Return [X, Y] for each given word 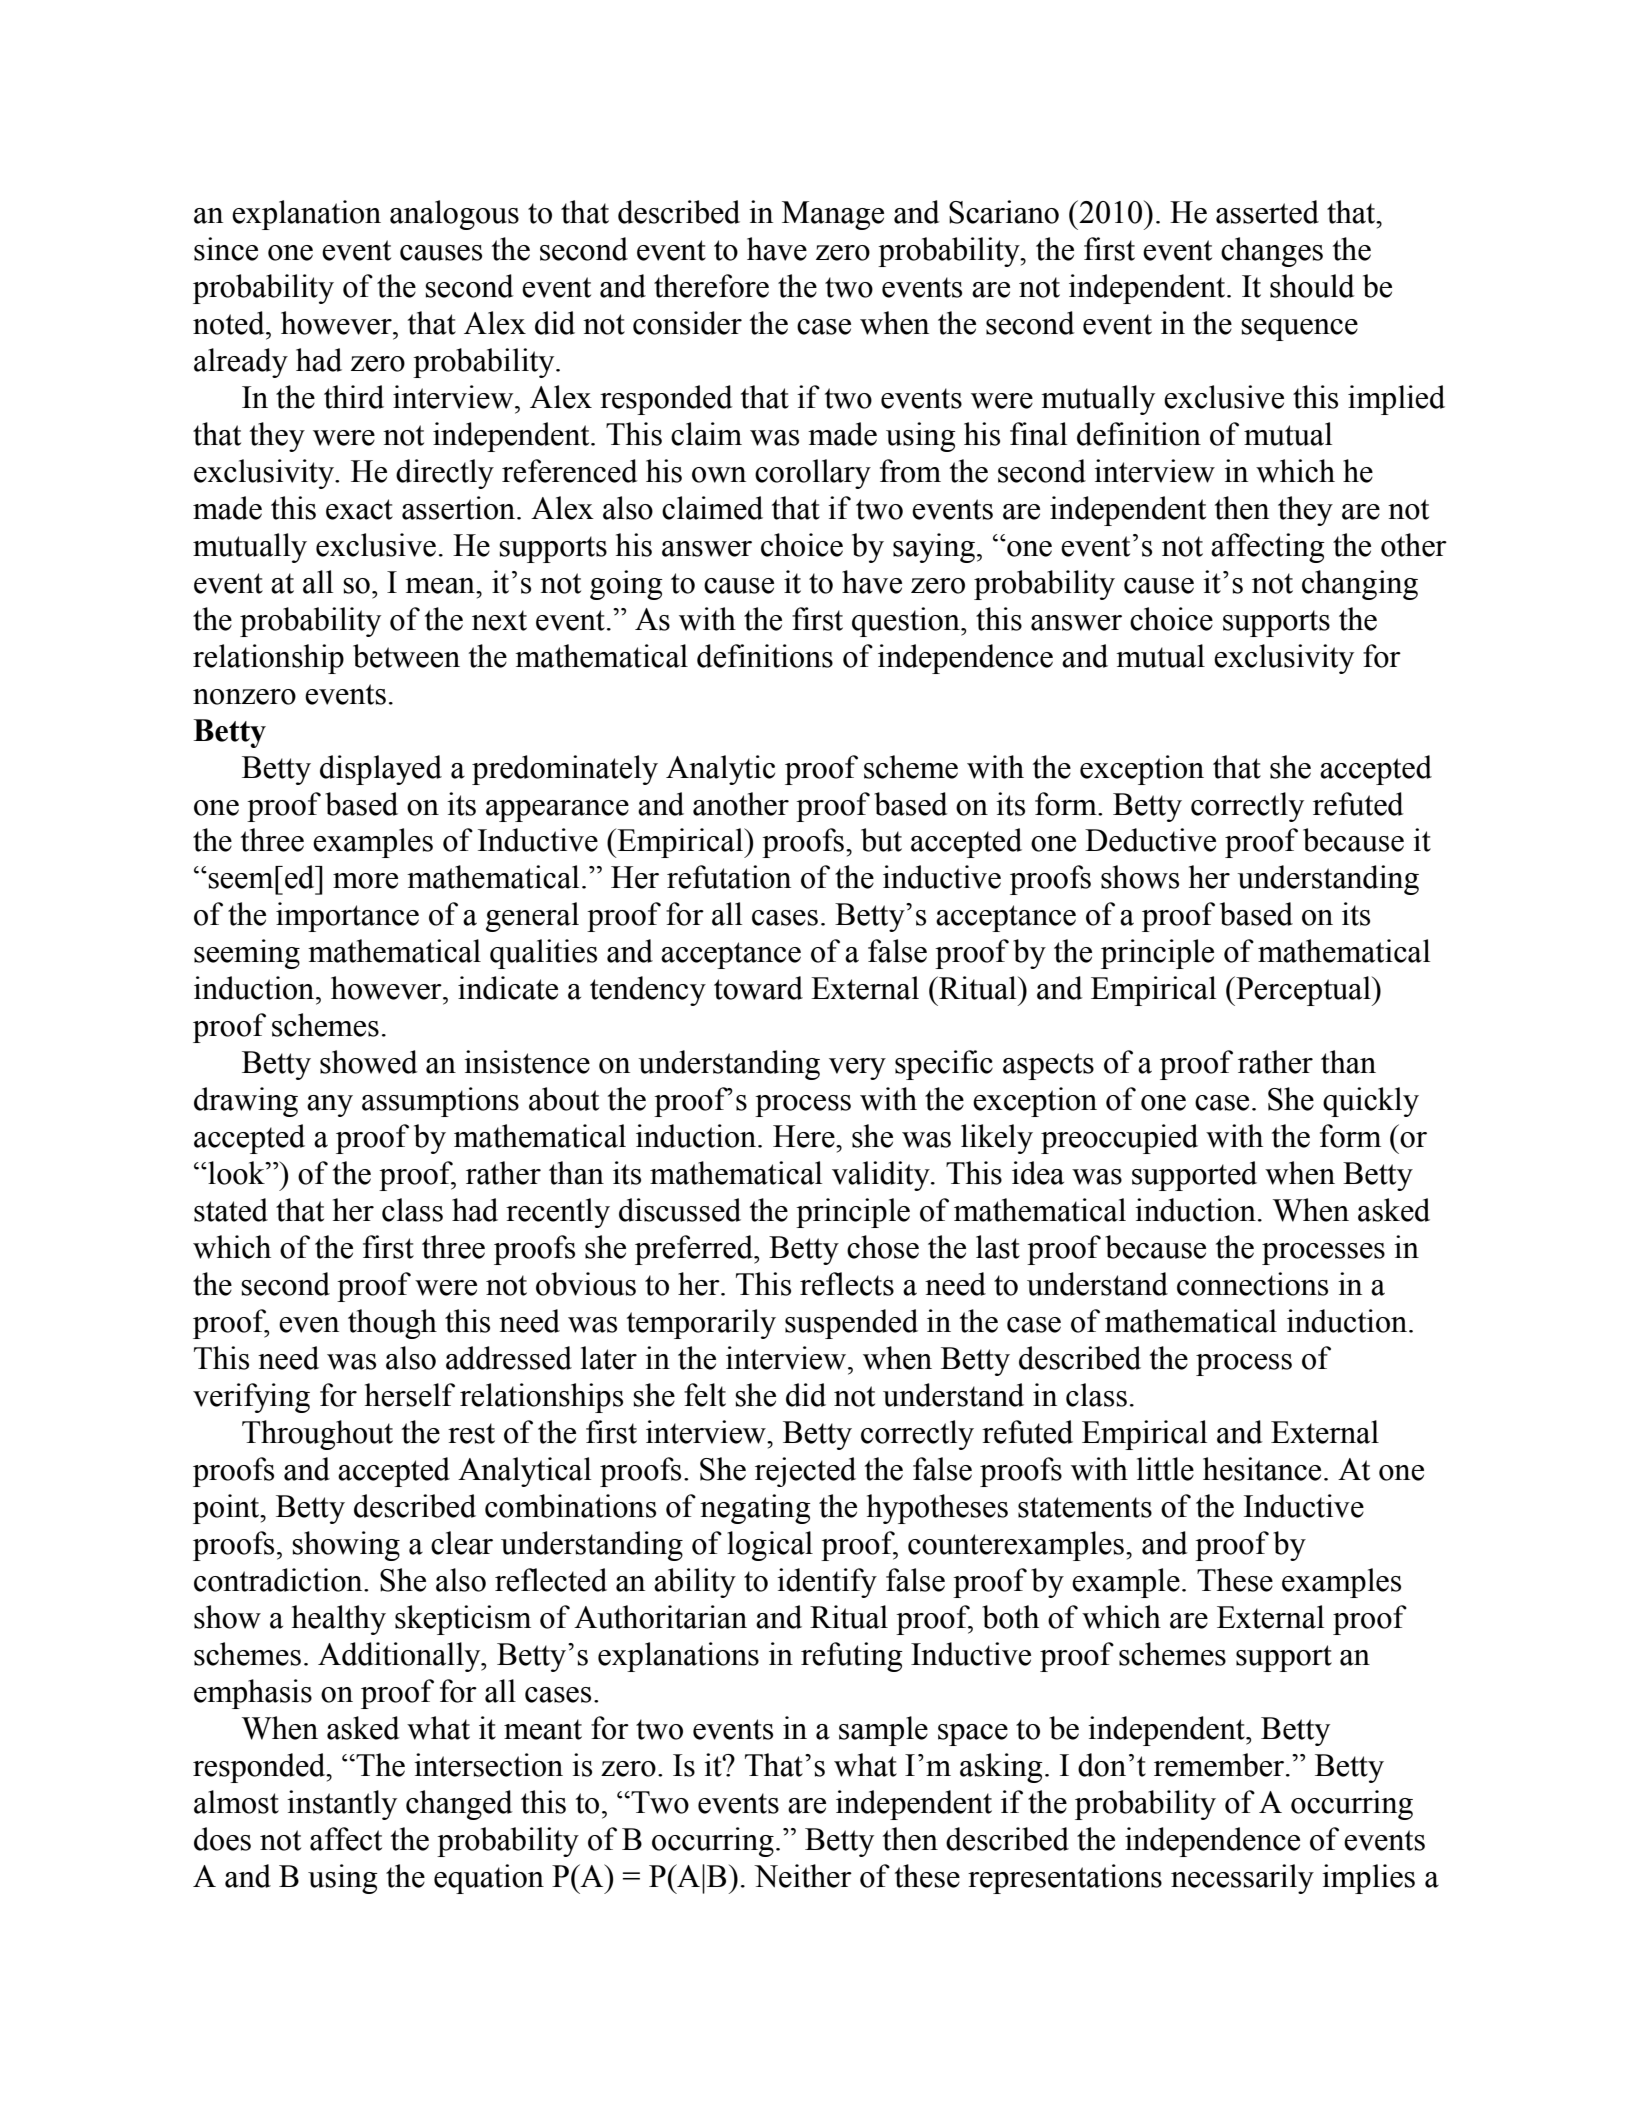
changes [1272, 252]
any [330, 1106]
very [857, 1069]
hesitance [1262, 1469]
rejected [805, 1472]
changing [1360, 585]
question [907, 622]
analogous [454, 215]
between [406, 656]
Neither [803, 1876]
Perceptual [1303, 991]
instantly [342, 1805]
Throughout [317, 1435]
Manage [833, 215]
